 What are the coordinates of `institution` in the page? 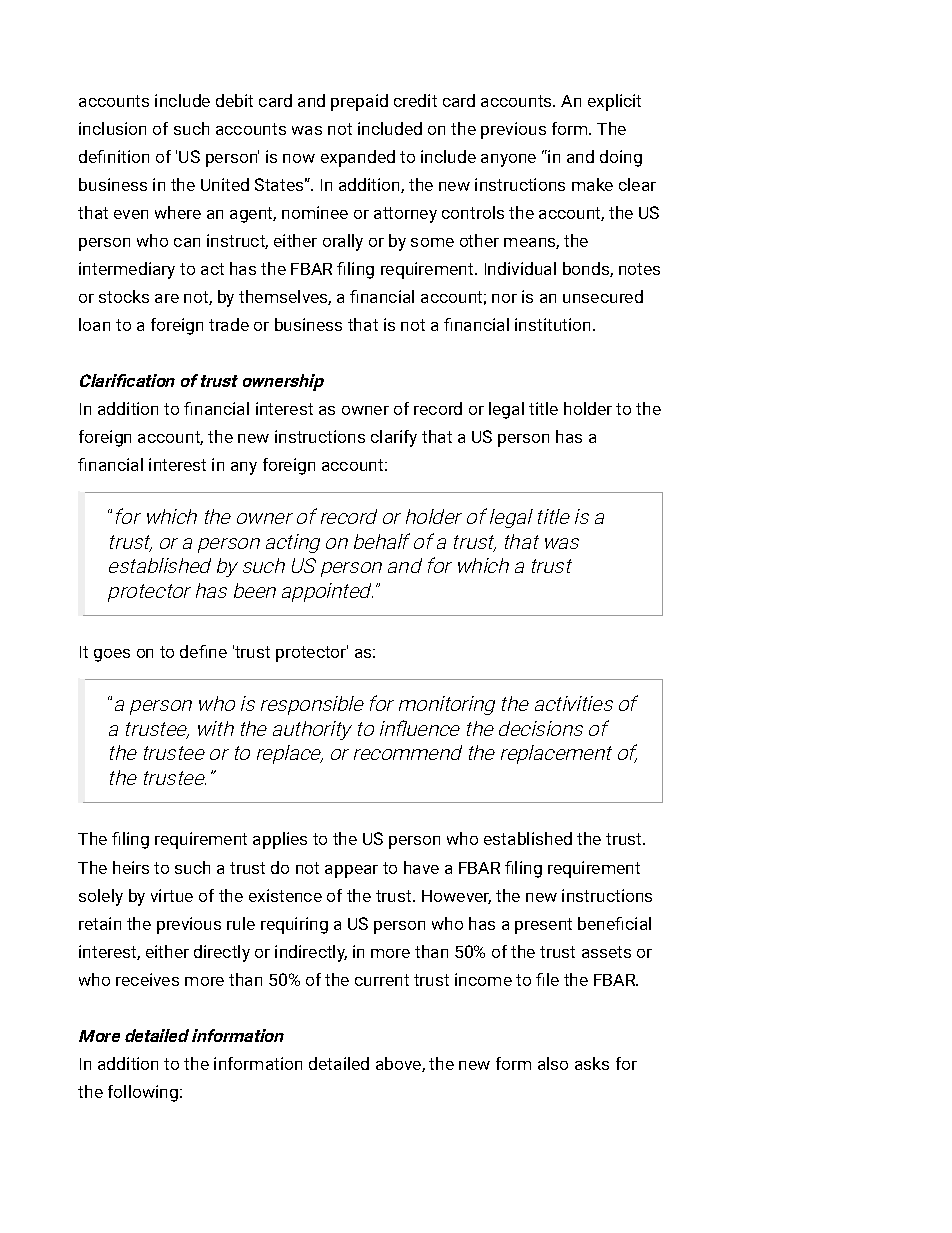 It's located at (552, 324).
